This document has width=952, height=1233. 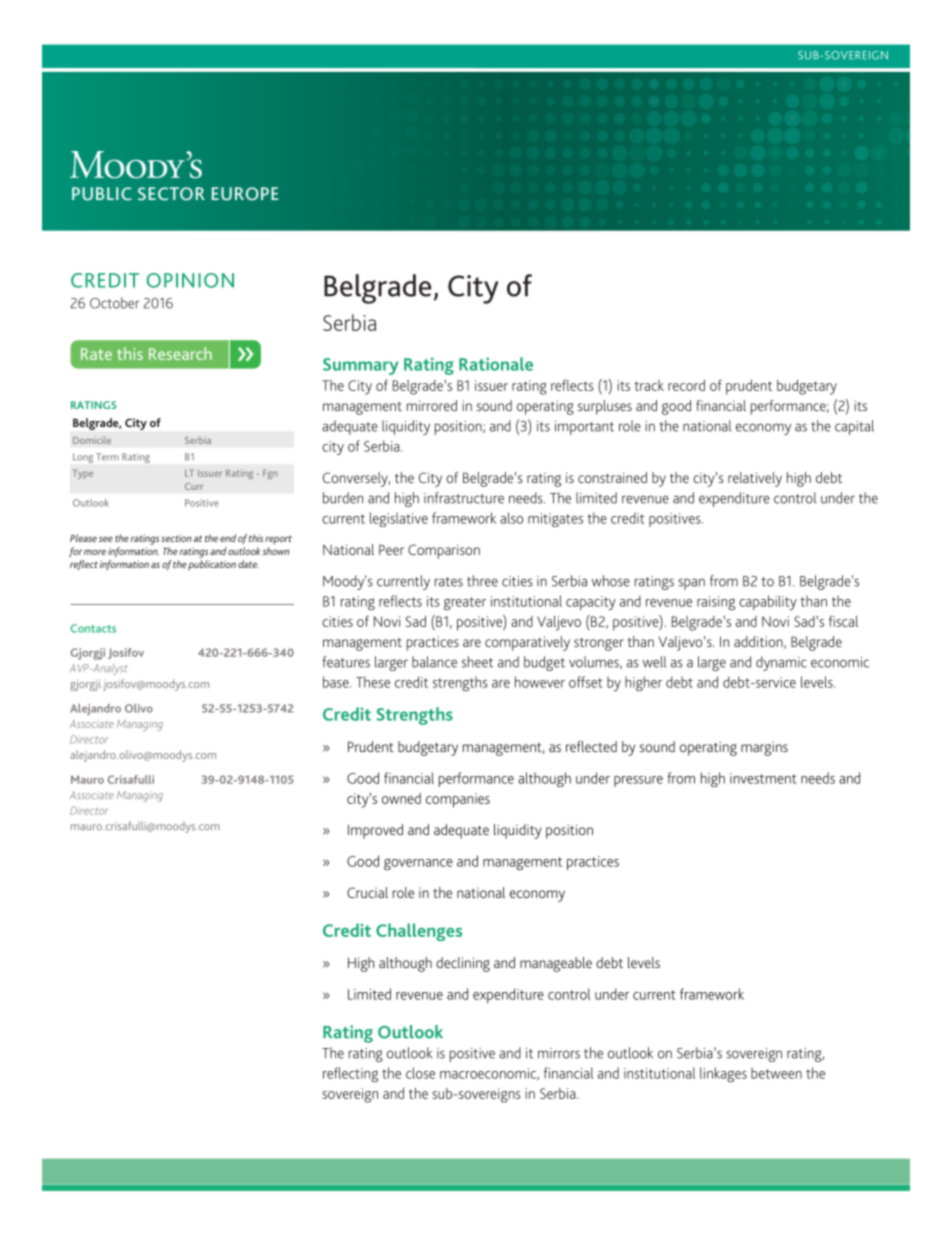 I want to click on Term, so click(x=107, y=457).
